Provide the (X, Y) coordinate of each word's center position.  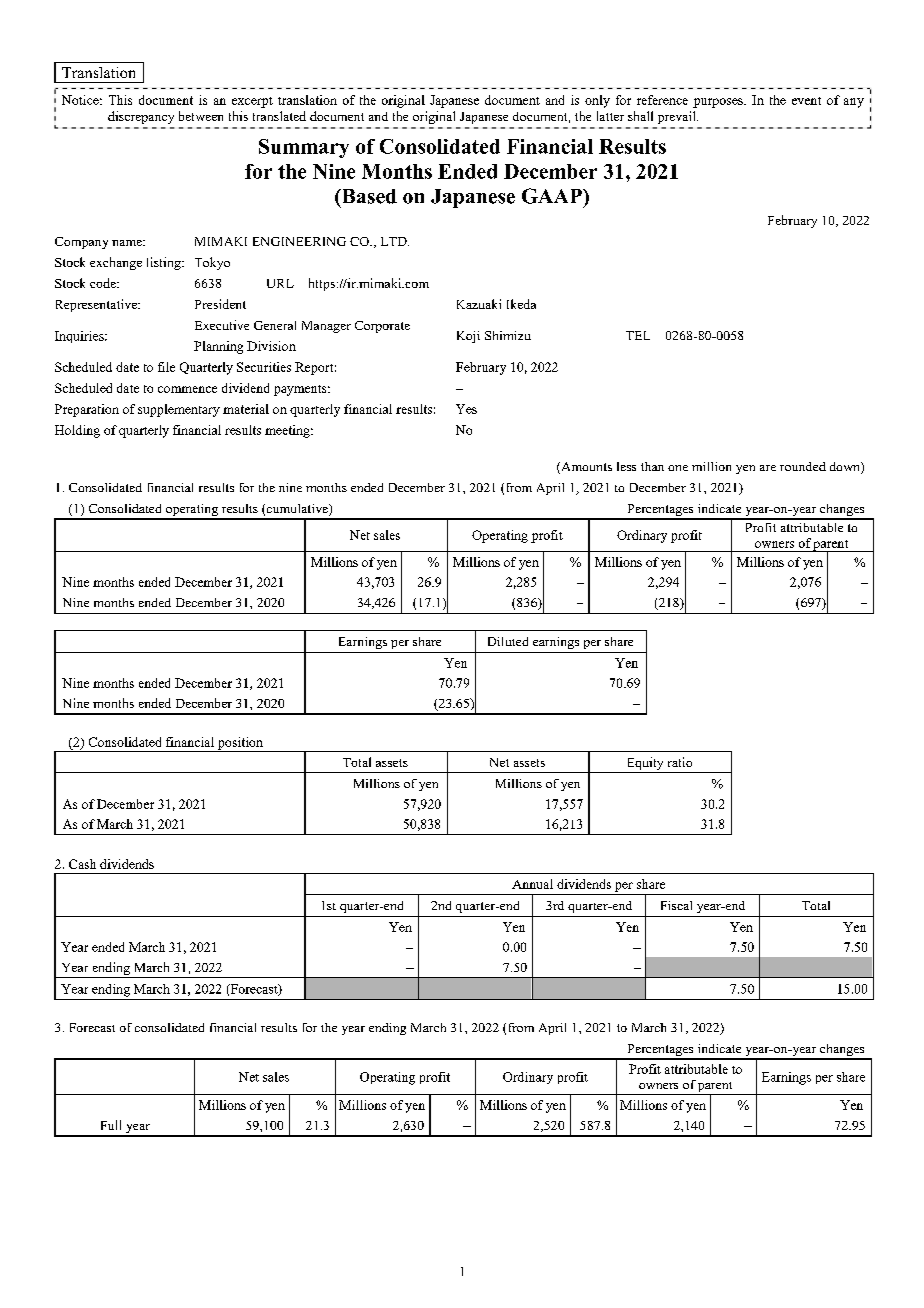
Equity (645, 765)
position (240, 744)
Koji (468, 337)
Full (111, 1125)
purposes (719, 103)
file (166, 367)
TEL (638, 335)
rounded (803, 466)
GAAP (553, 196)
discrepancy (141, 117)
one (678, 468)
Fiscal (676, 905)
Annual (532, 884)
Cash (82, 864)
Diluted (508, 641)
